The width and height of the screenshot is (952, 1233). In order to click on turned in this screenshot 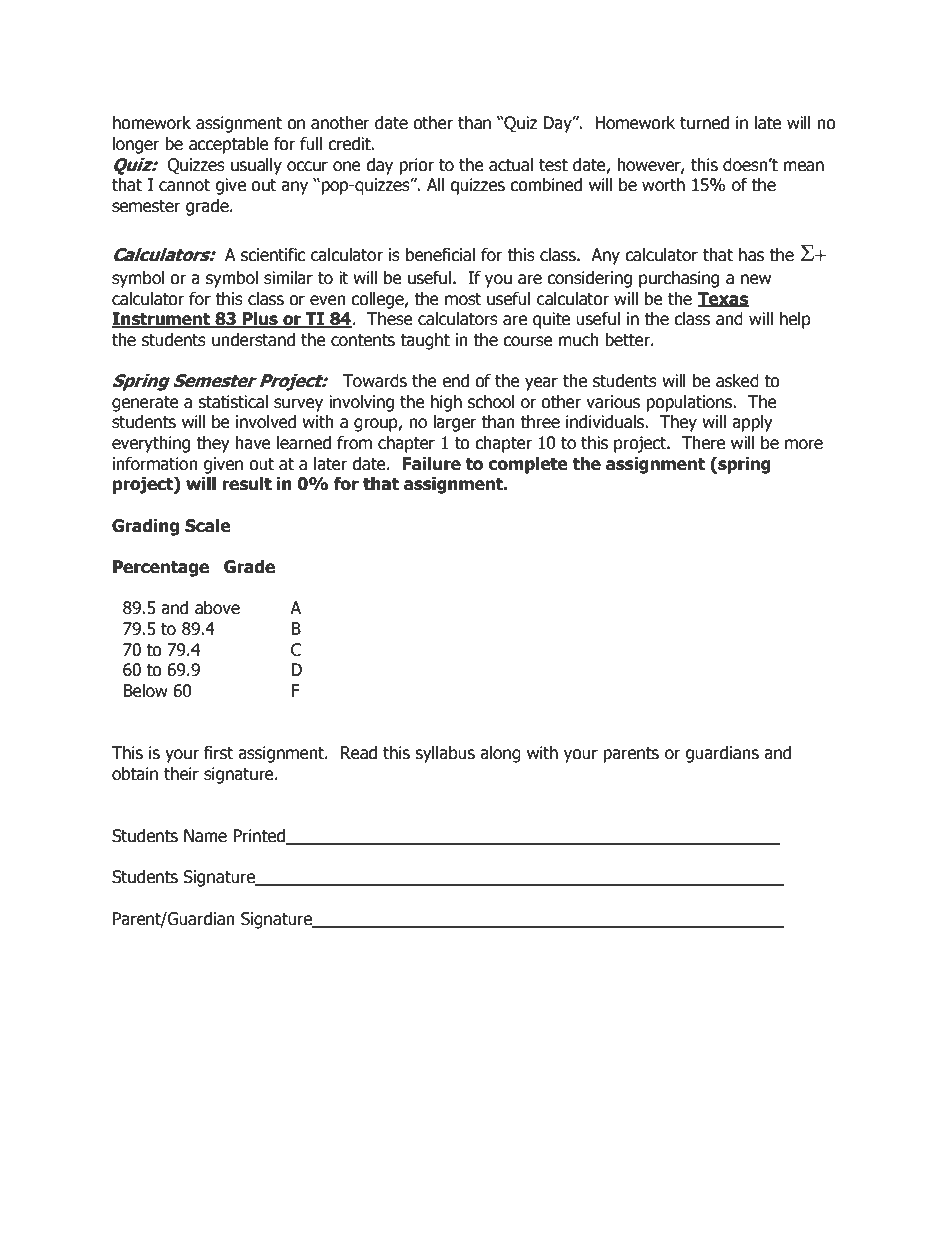, I will do `click(704, 123)`.
